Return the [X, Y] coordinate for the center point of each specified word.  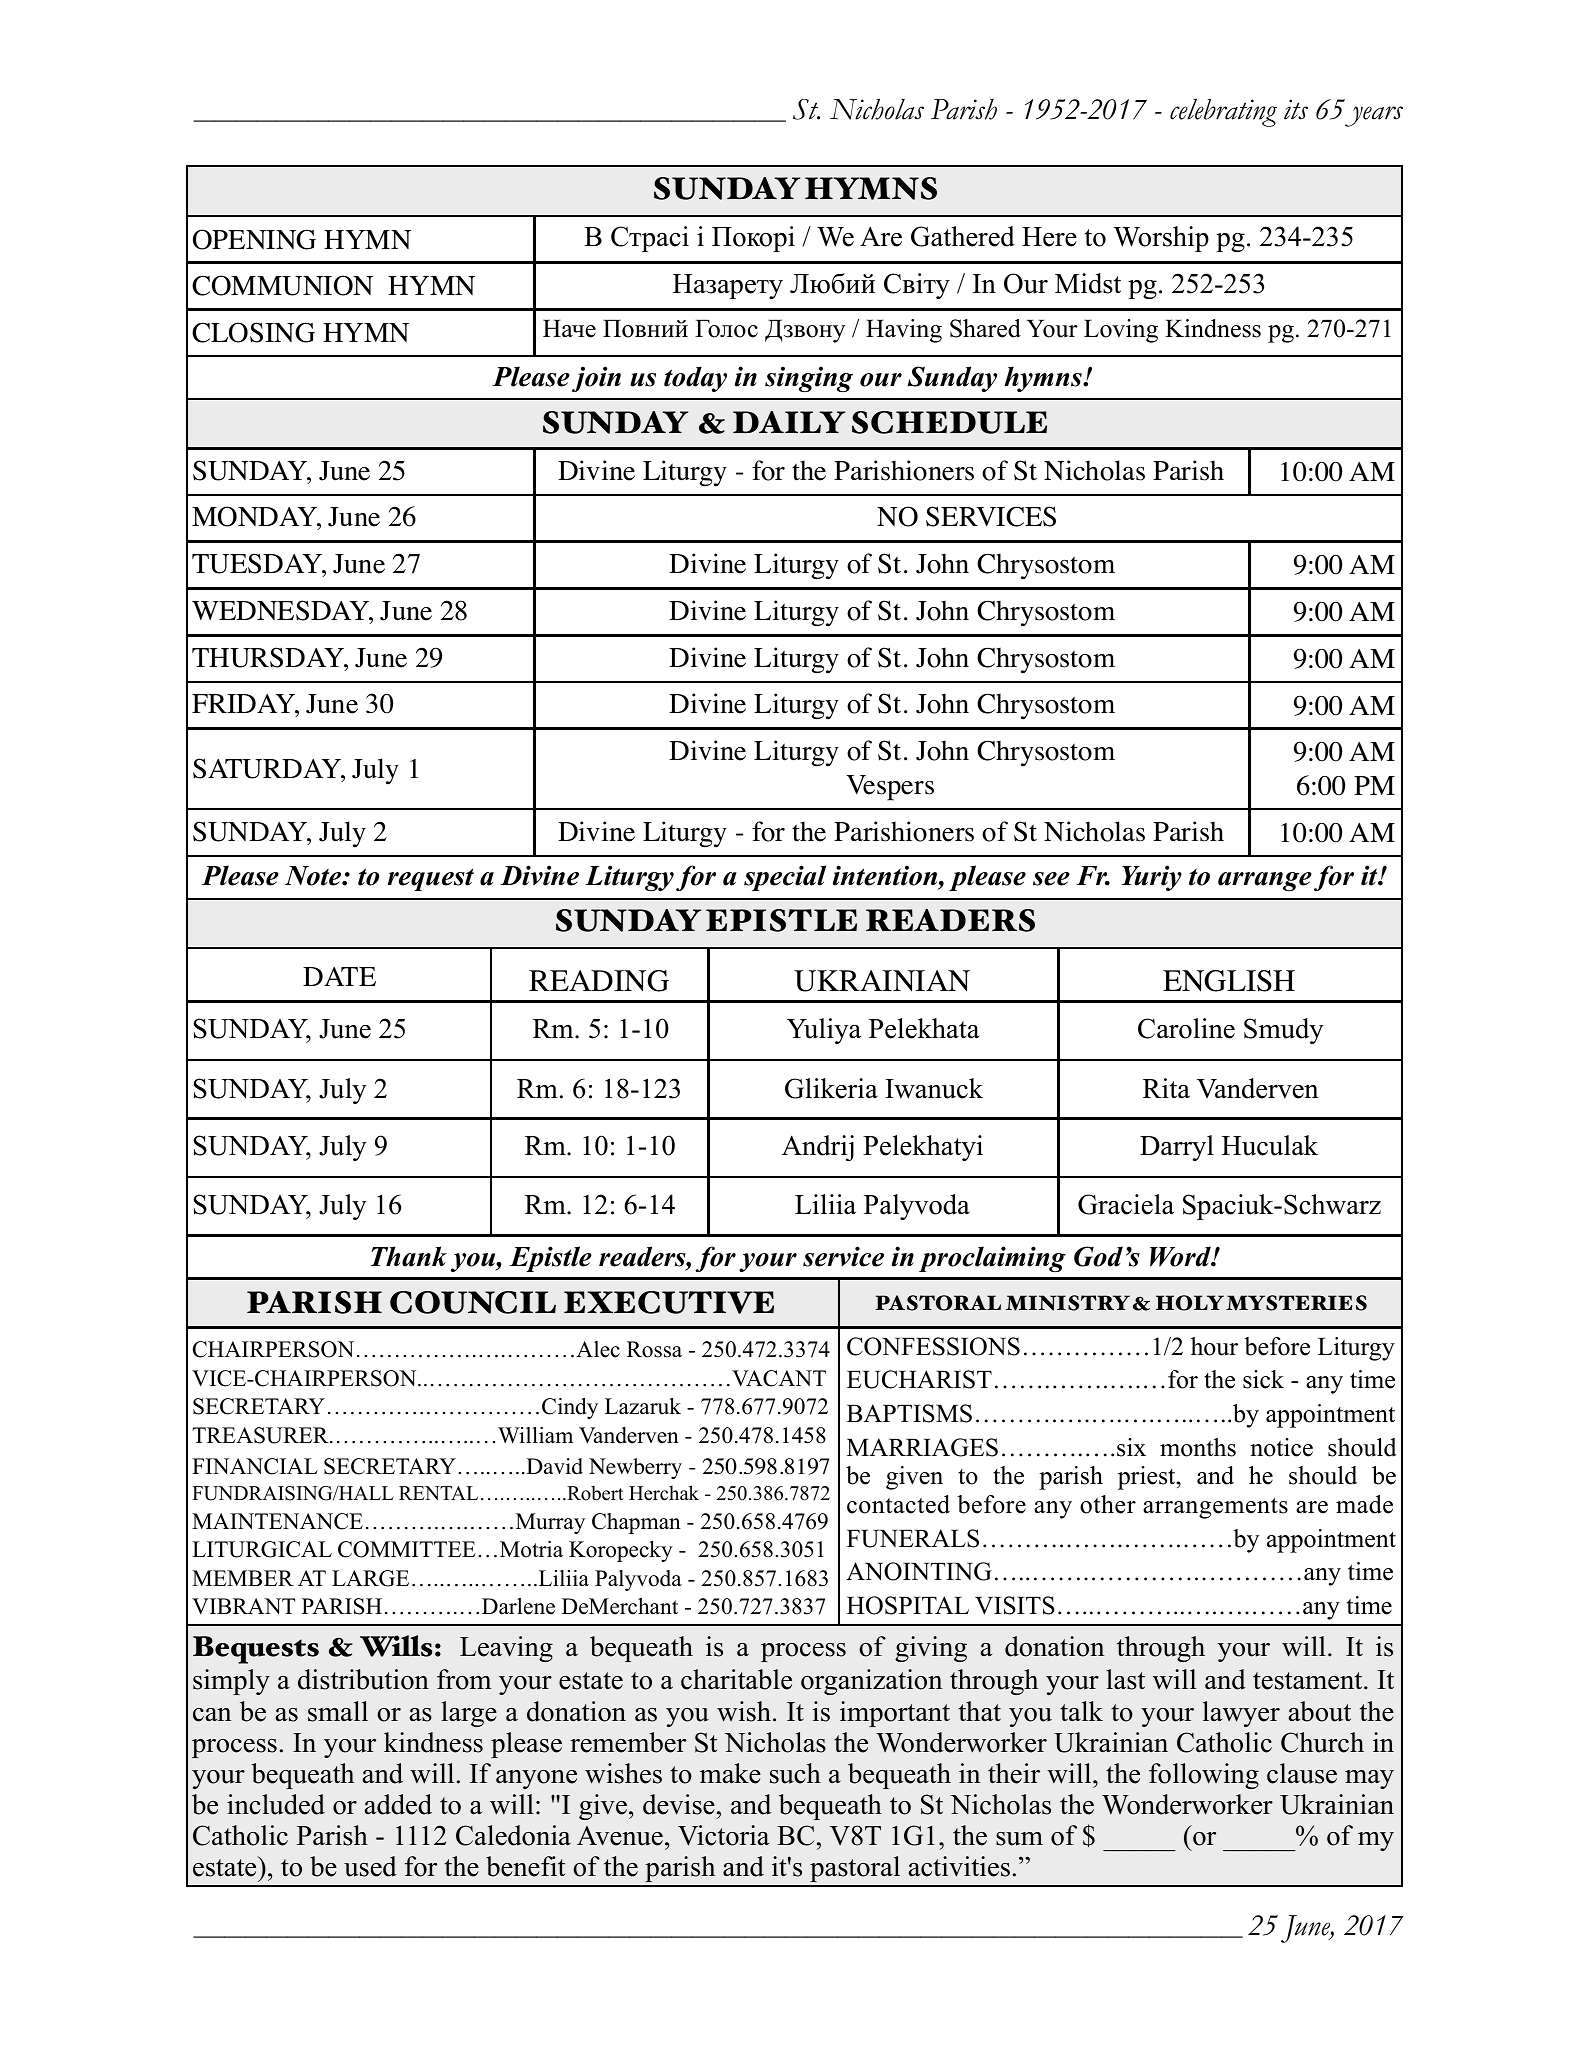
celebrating [1223, 112]
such [795, 1773]
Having [904, 331]
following [1204, 1776]
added [398, 1804]
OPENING [254, 239]
